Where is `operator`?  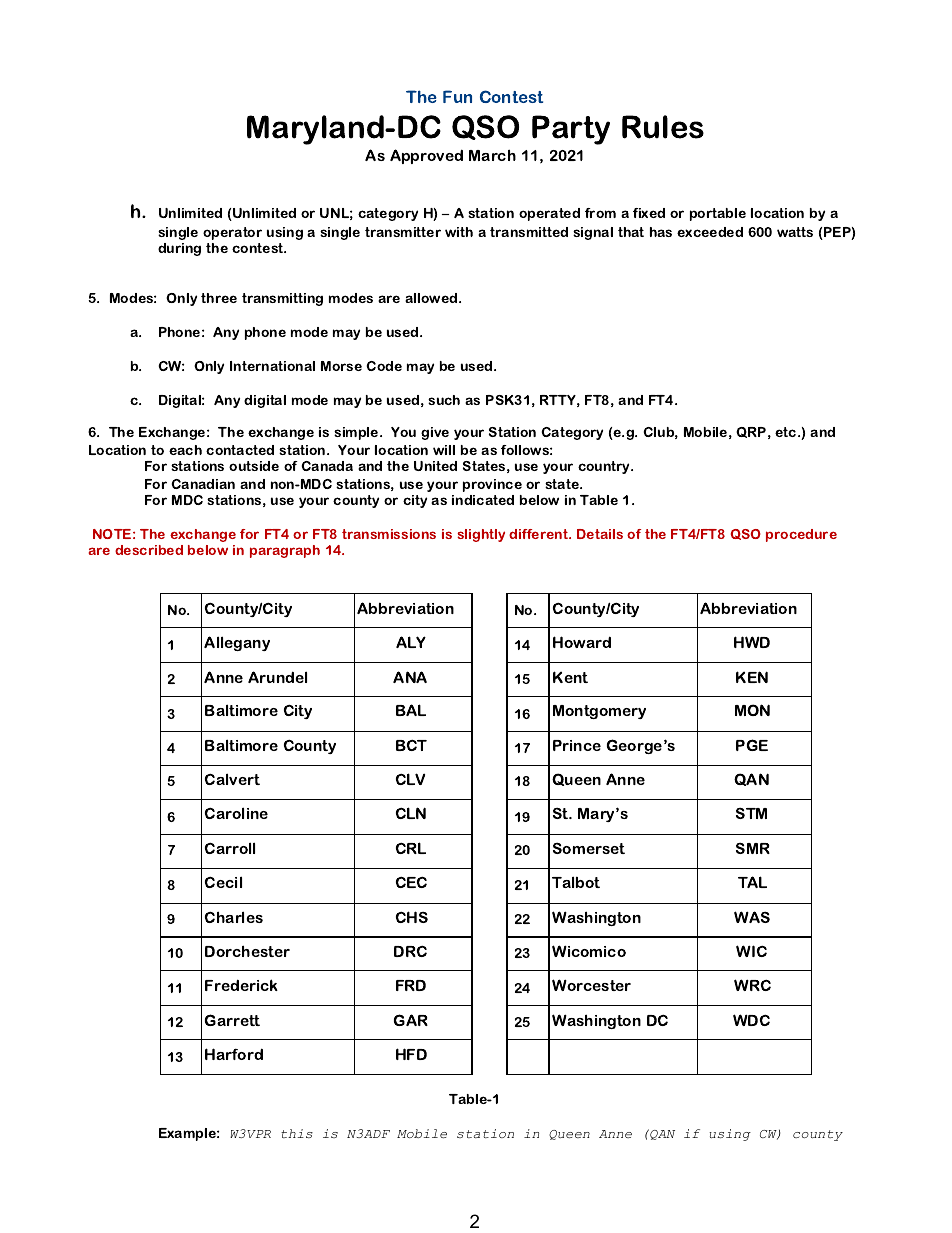 operator is located at coordinates (232, 233).
